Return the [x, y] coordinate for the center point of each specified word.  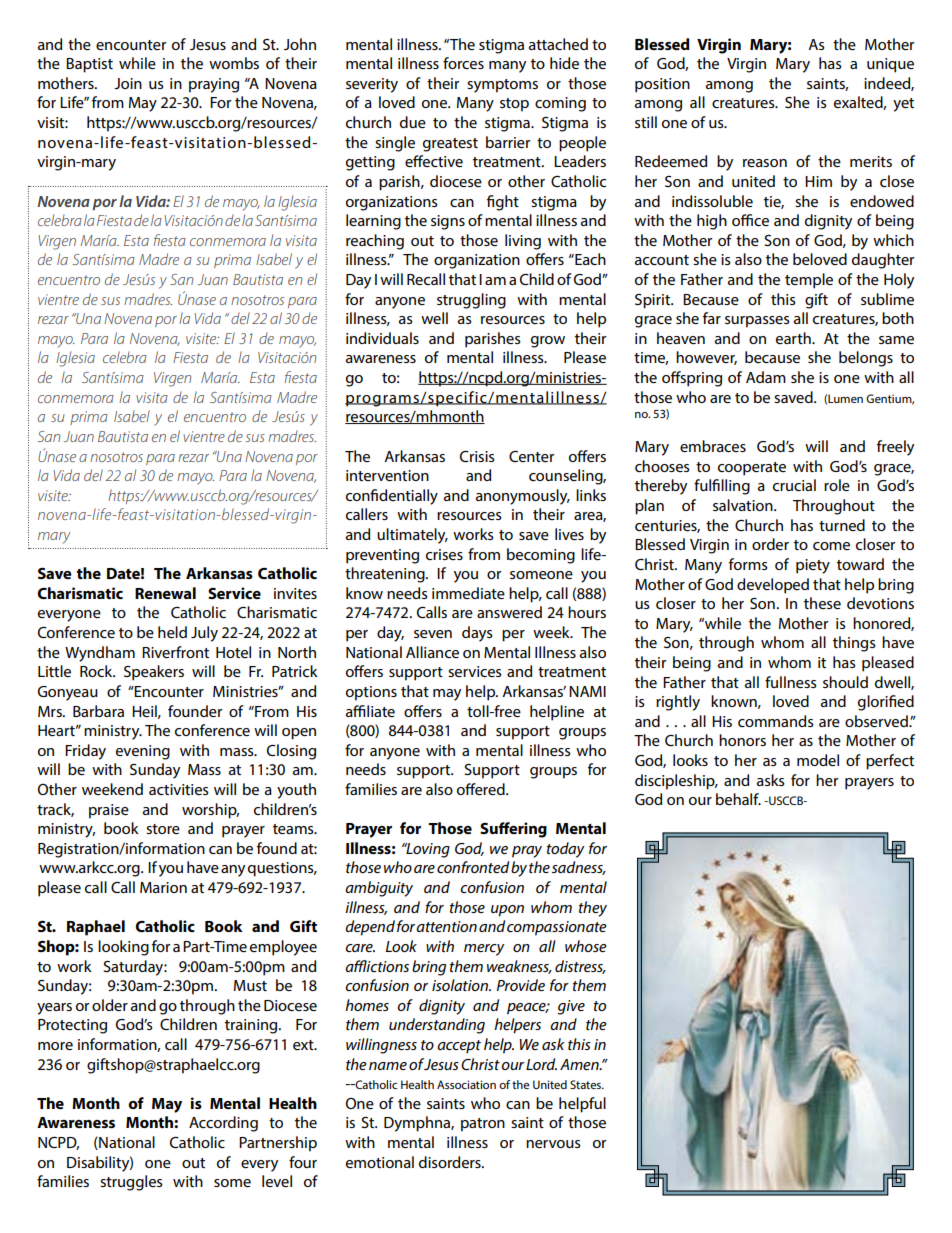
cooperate [752, 469]
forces [463, 63]
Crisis [477, 456]
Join [128, 83]
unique [890, 65]
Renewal [165, 593]
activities [179, 789]
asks [771, 780]
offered [482, 789]
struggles [131, 1183]
